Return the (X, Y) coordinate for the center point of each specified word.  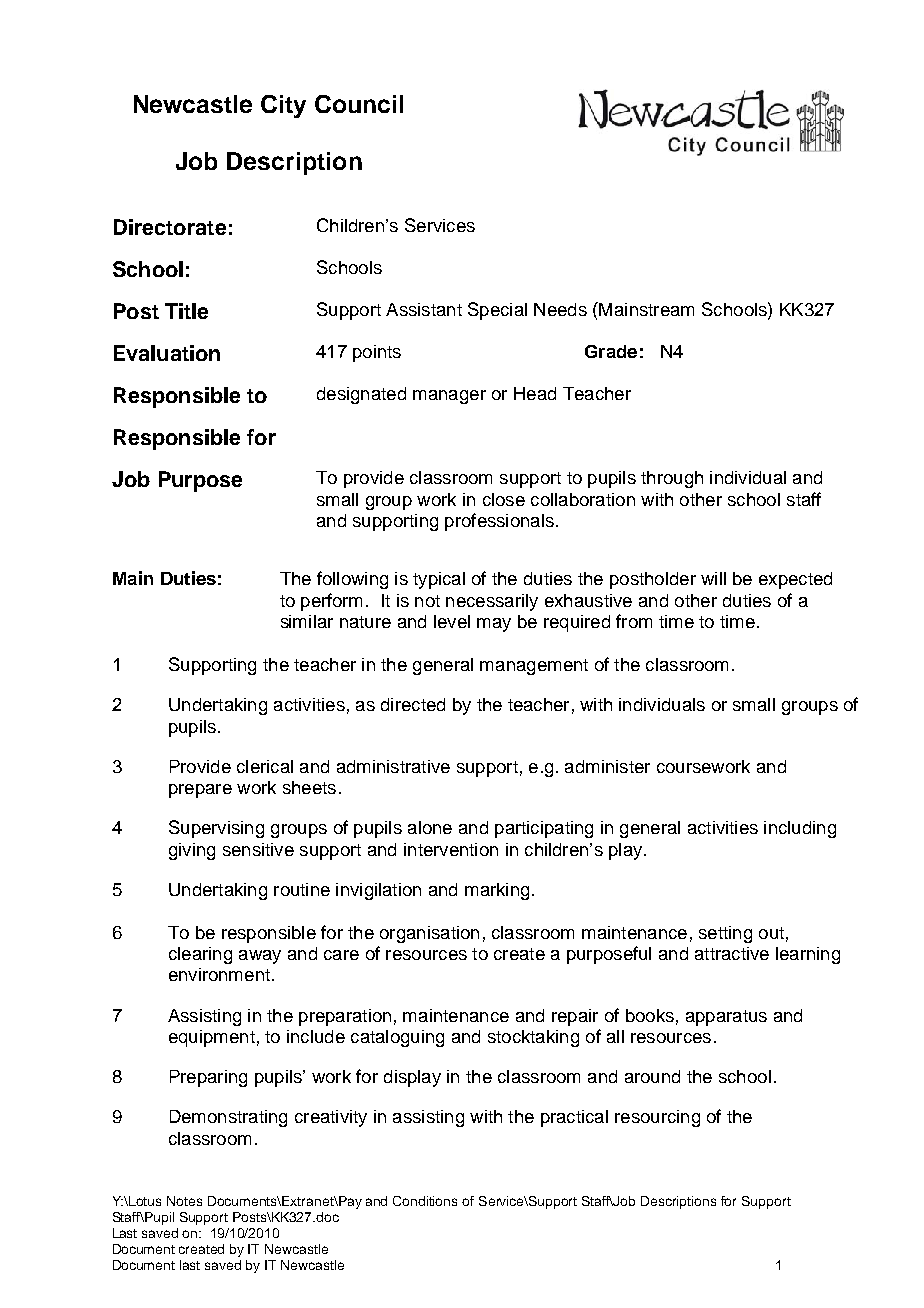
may (494, 625)
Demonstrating (228, 1118)
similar (307, 621)
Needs (560, 309)
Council (359, 104)
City (283, 106)
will (713, 578)
